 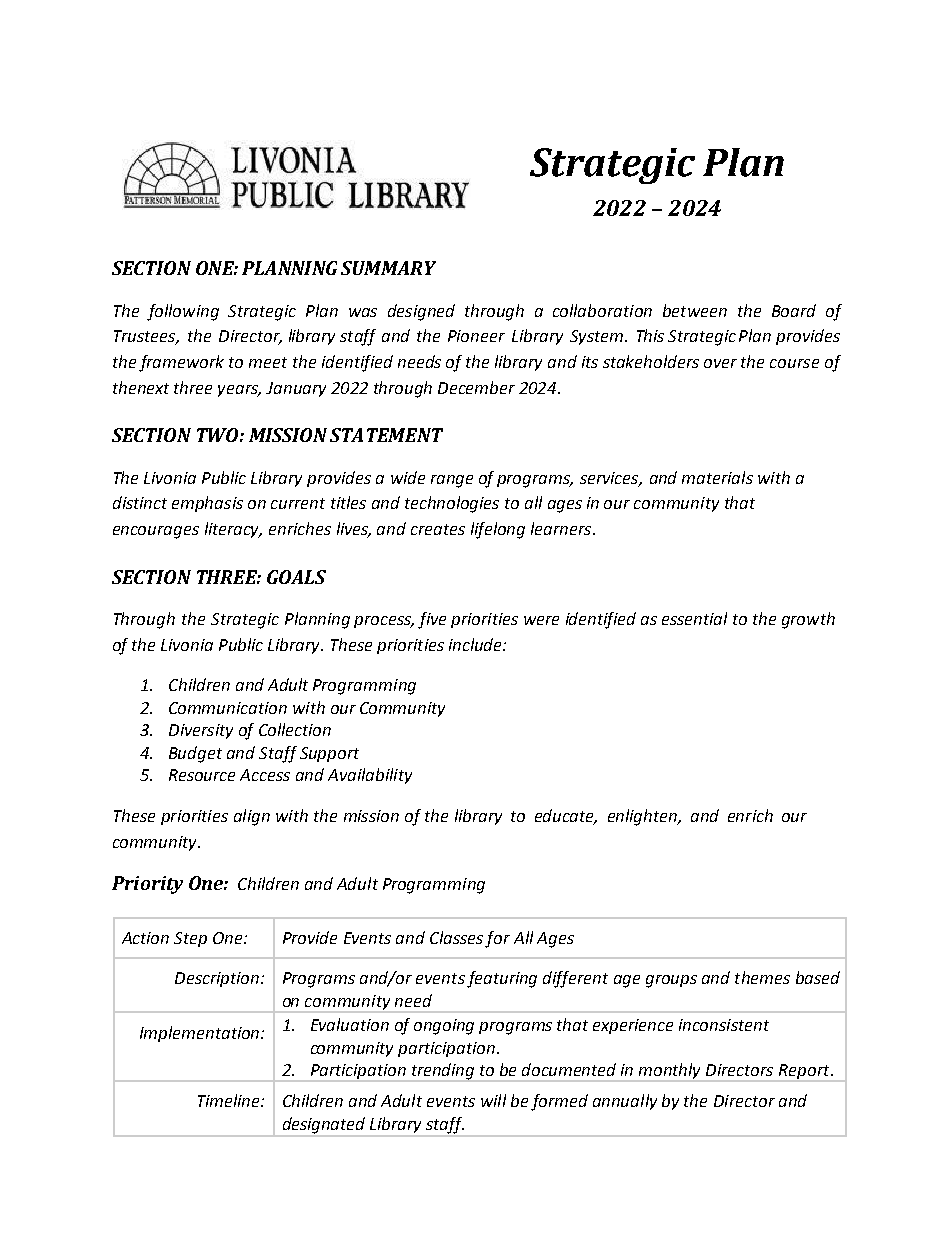 I want to click on between, so click(x=695, y=310).
